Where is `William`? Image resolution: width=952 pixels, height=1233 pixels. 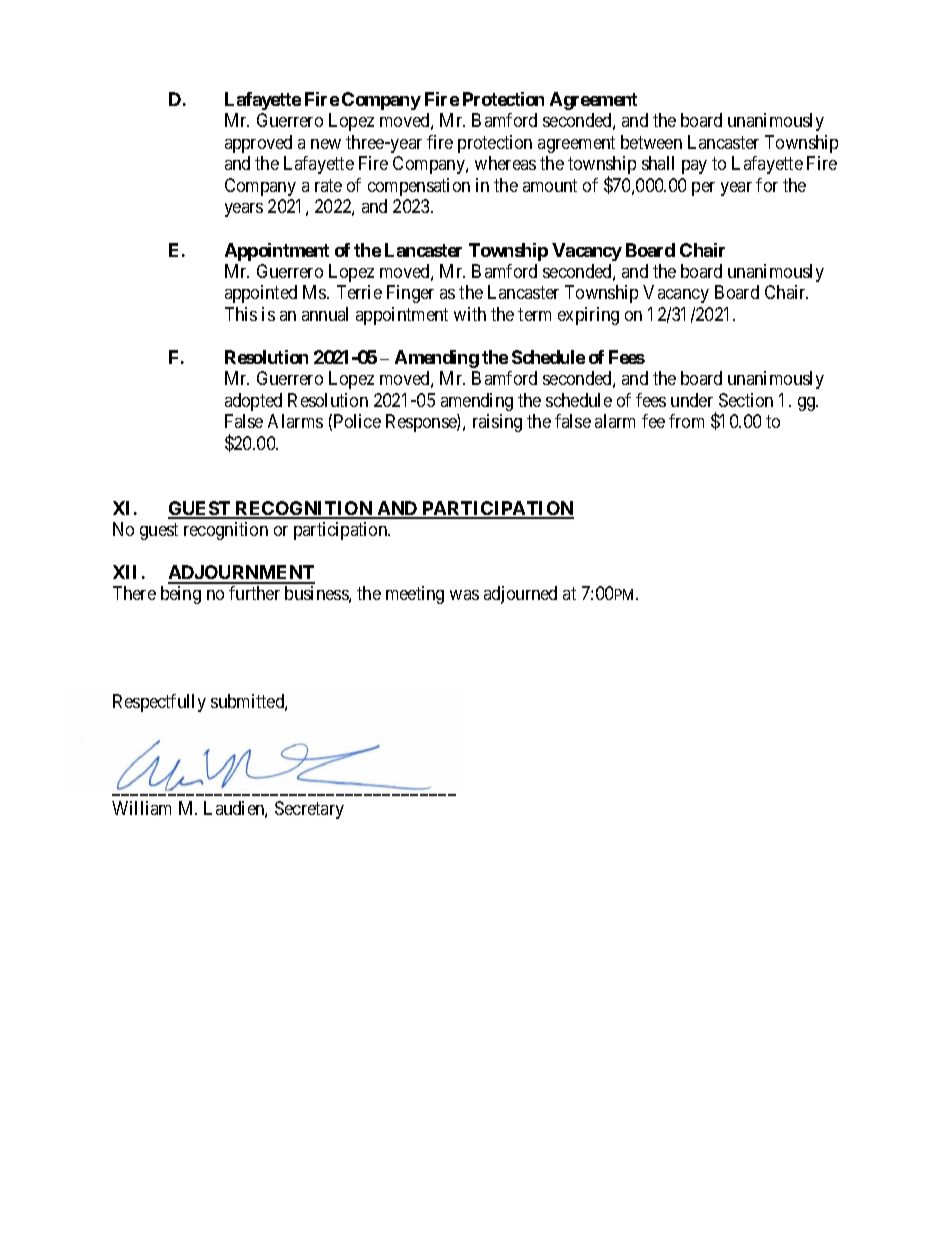
William is located at coordinates (141, 808).
